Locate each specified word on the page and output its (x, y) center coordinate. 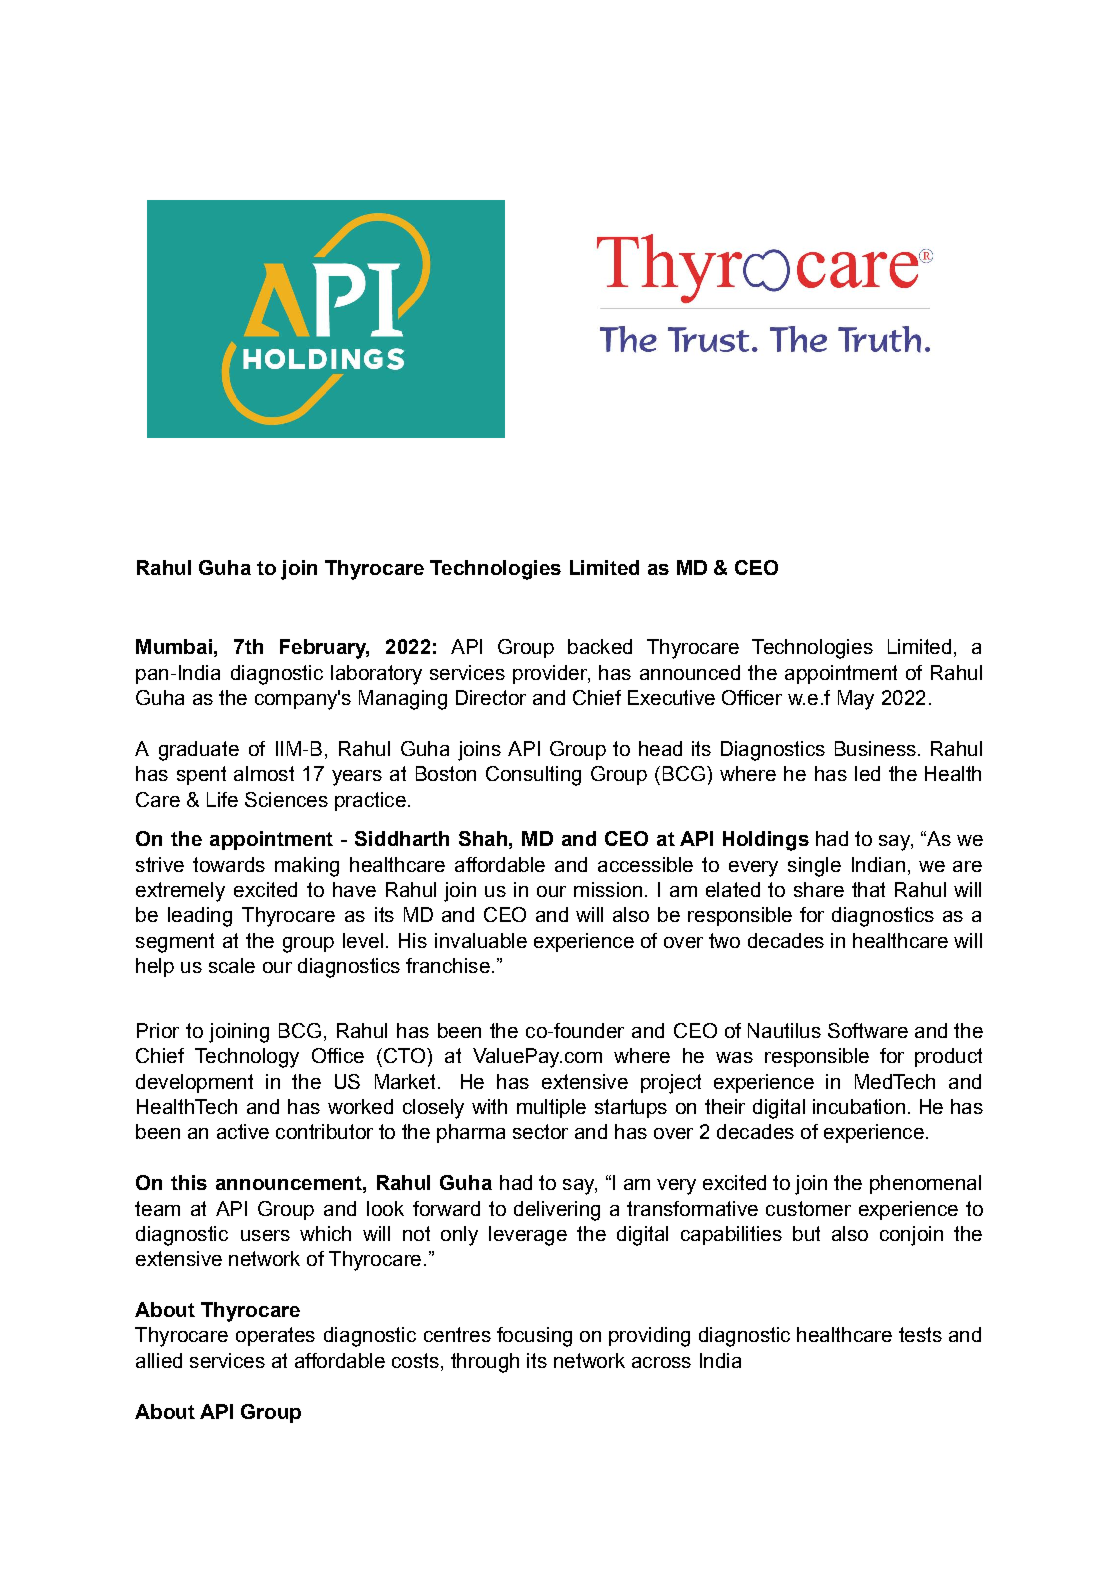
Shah (483, 838)
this (189, 1182)
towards (229, 864)
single (814, 867)
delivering (557, 1211)
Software (868, 1030)
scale (232, 965)
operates (275, 1336)
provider (551, 674)
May (856, 700)
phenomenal (925, 1184)
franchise (448, 965)
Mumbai (174, 646)
